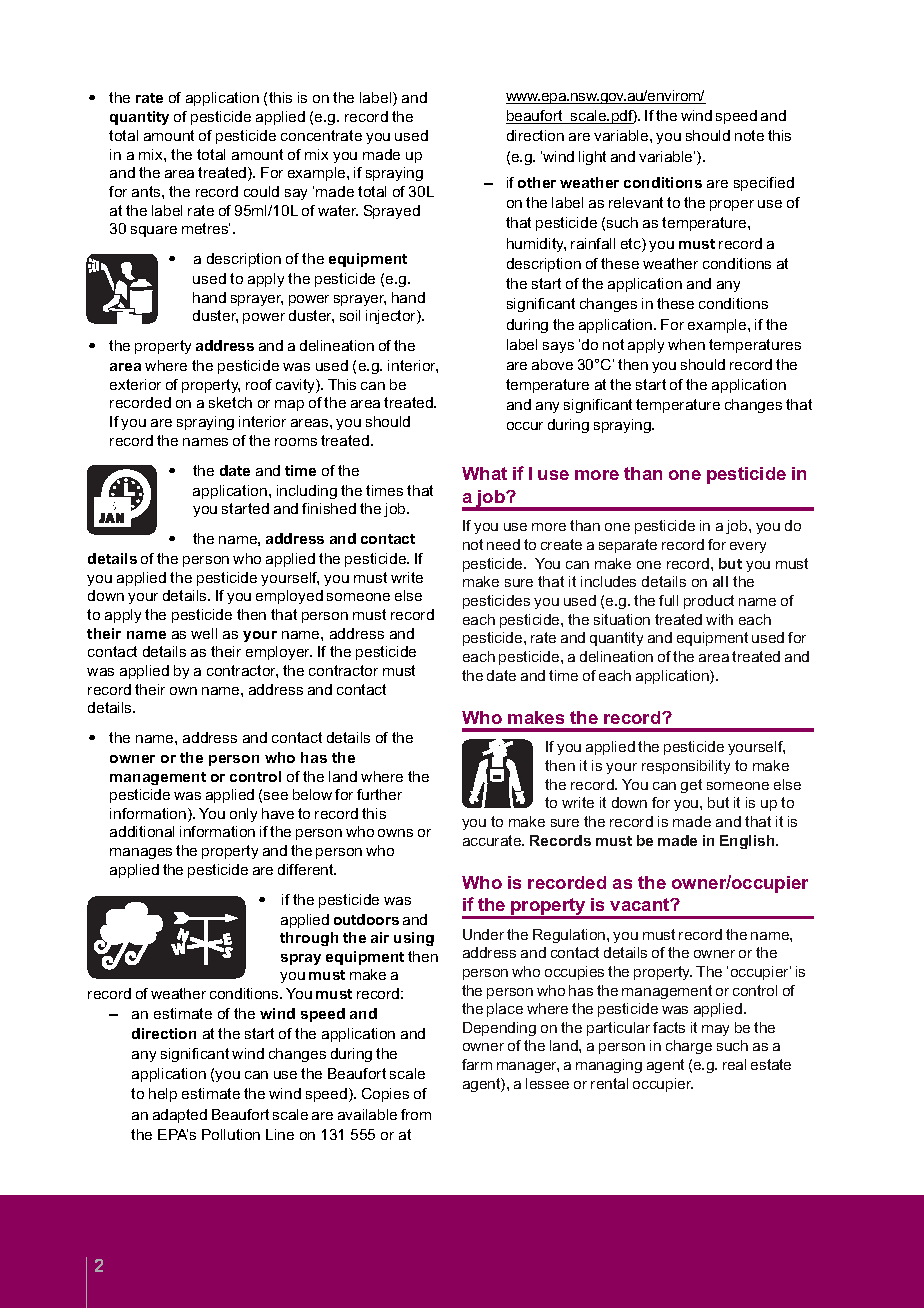  I want to click on note, so click(749, 135).
